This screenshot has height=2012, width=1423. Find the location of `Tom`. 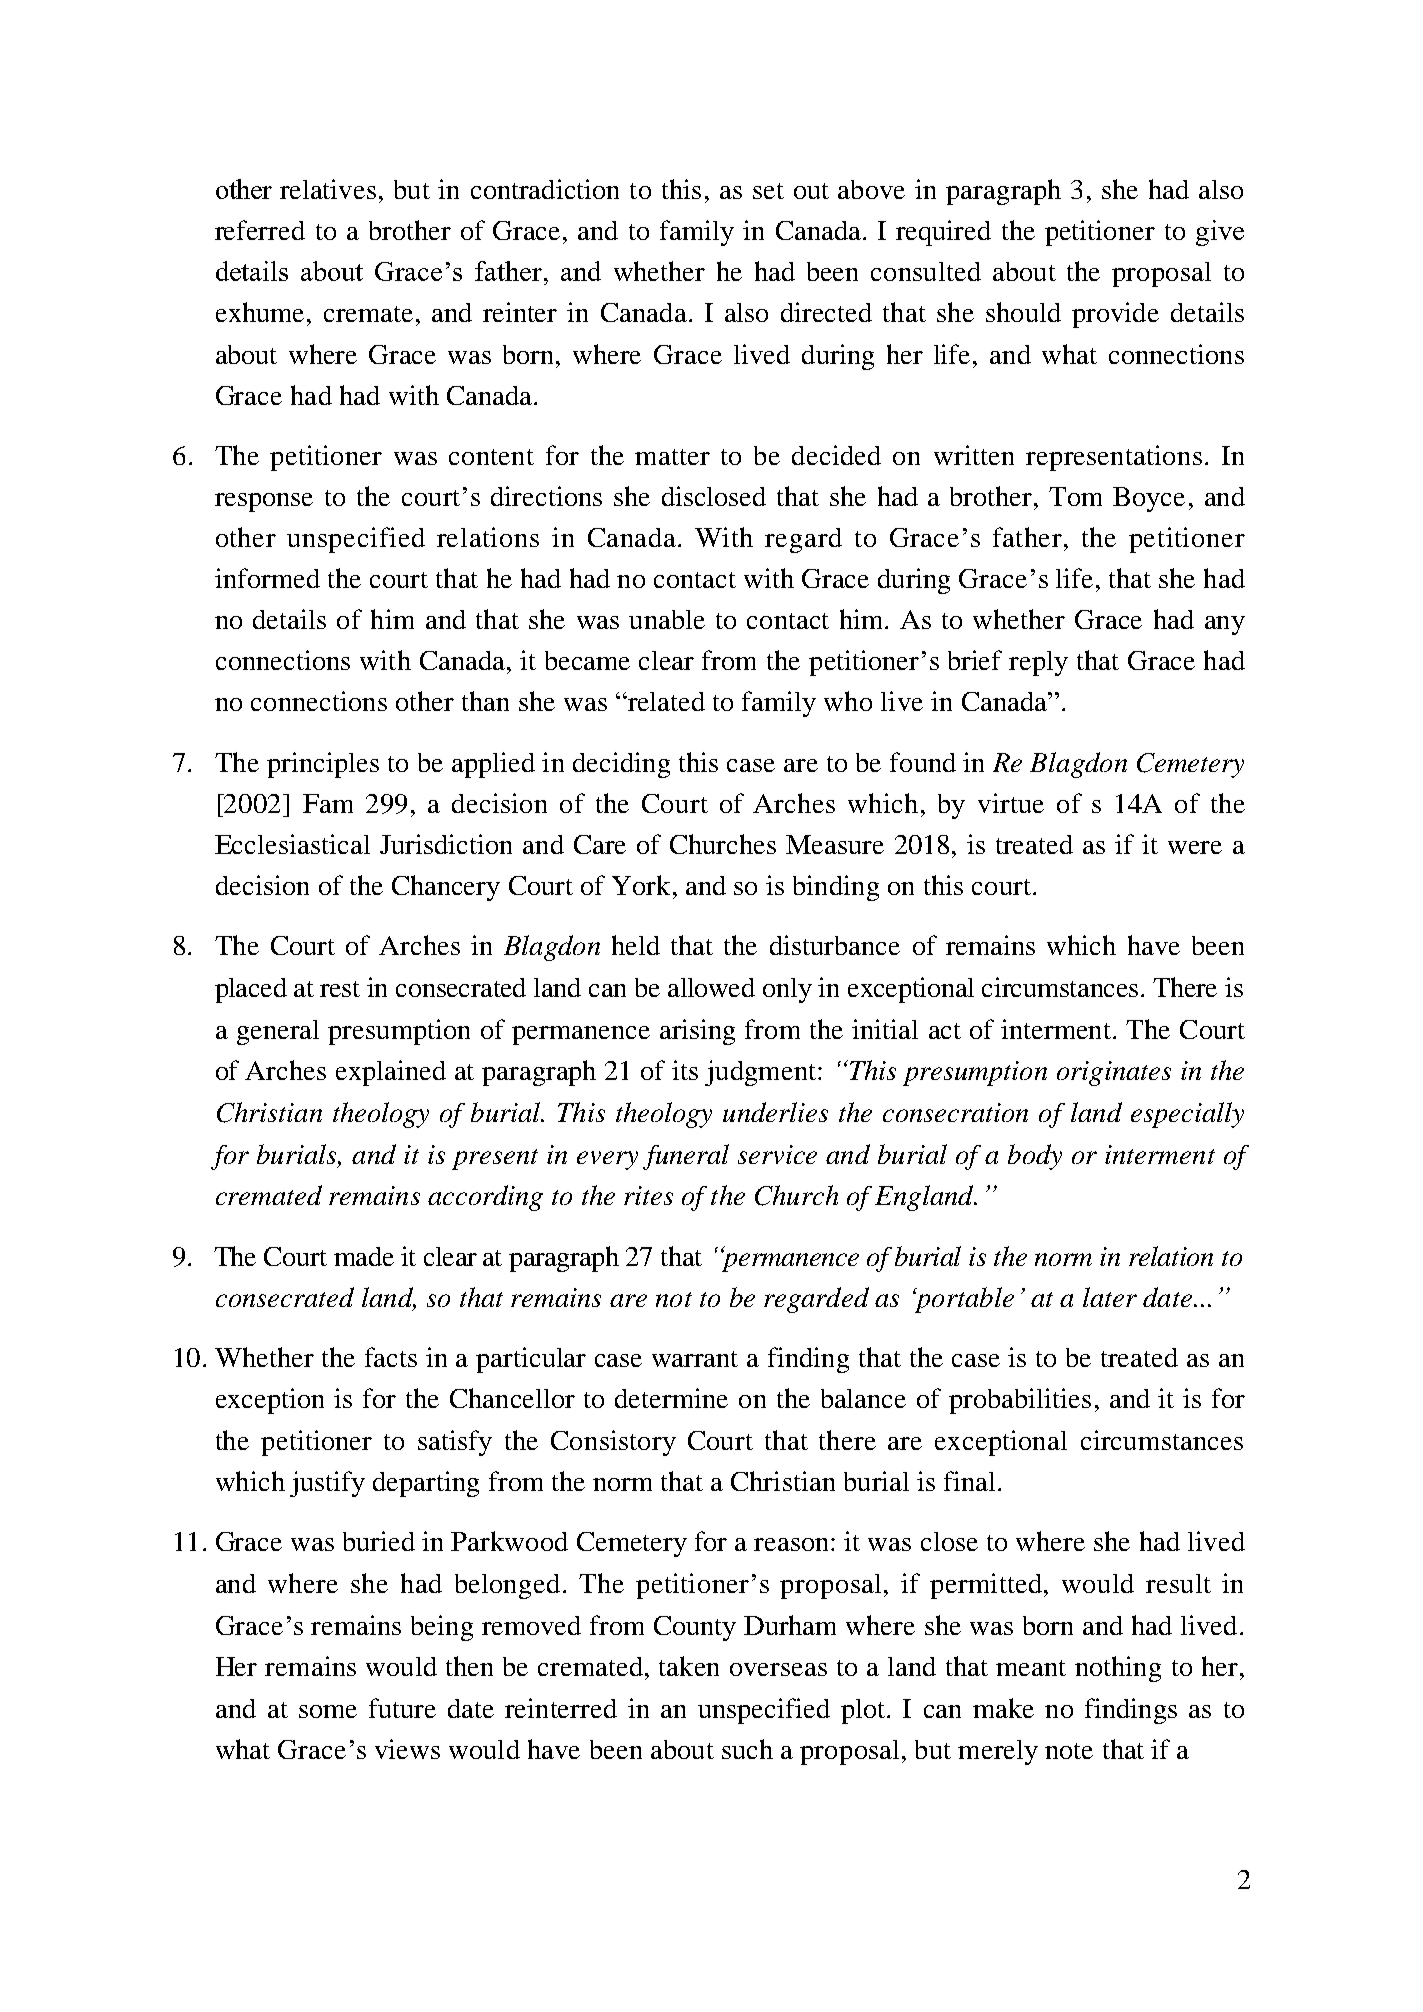

Tom is located at coordinates (1075, 496).
